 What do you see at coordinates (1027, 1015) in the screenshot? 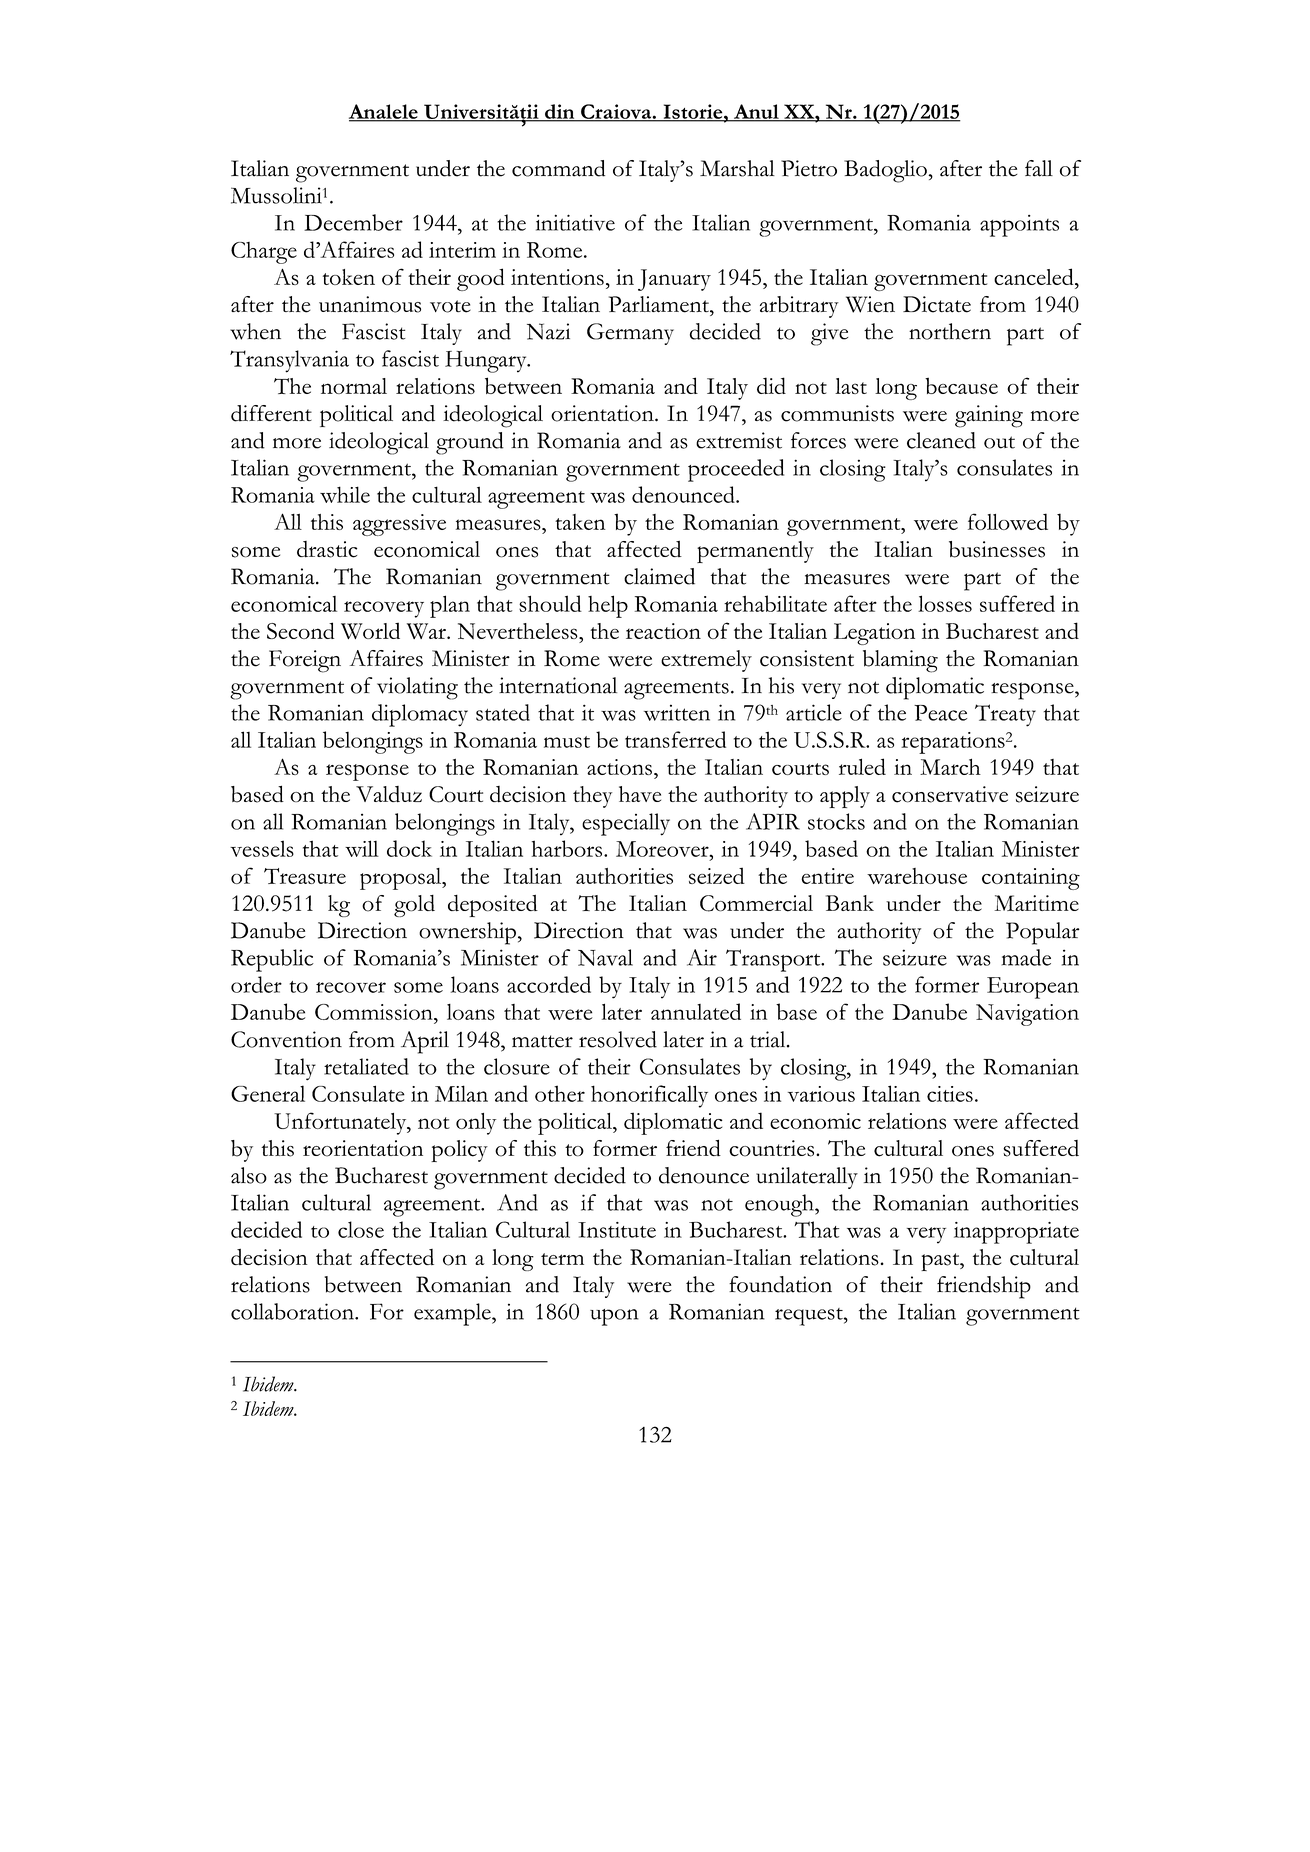
I see `Navigation` at bounding box center [1027, 1015].
